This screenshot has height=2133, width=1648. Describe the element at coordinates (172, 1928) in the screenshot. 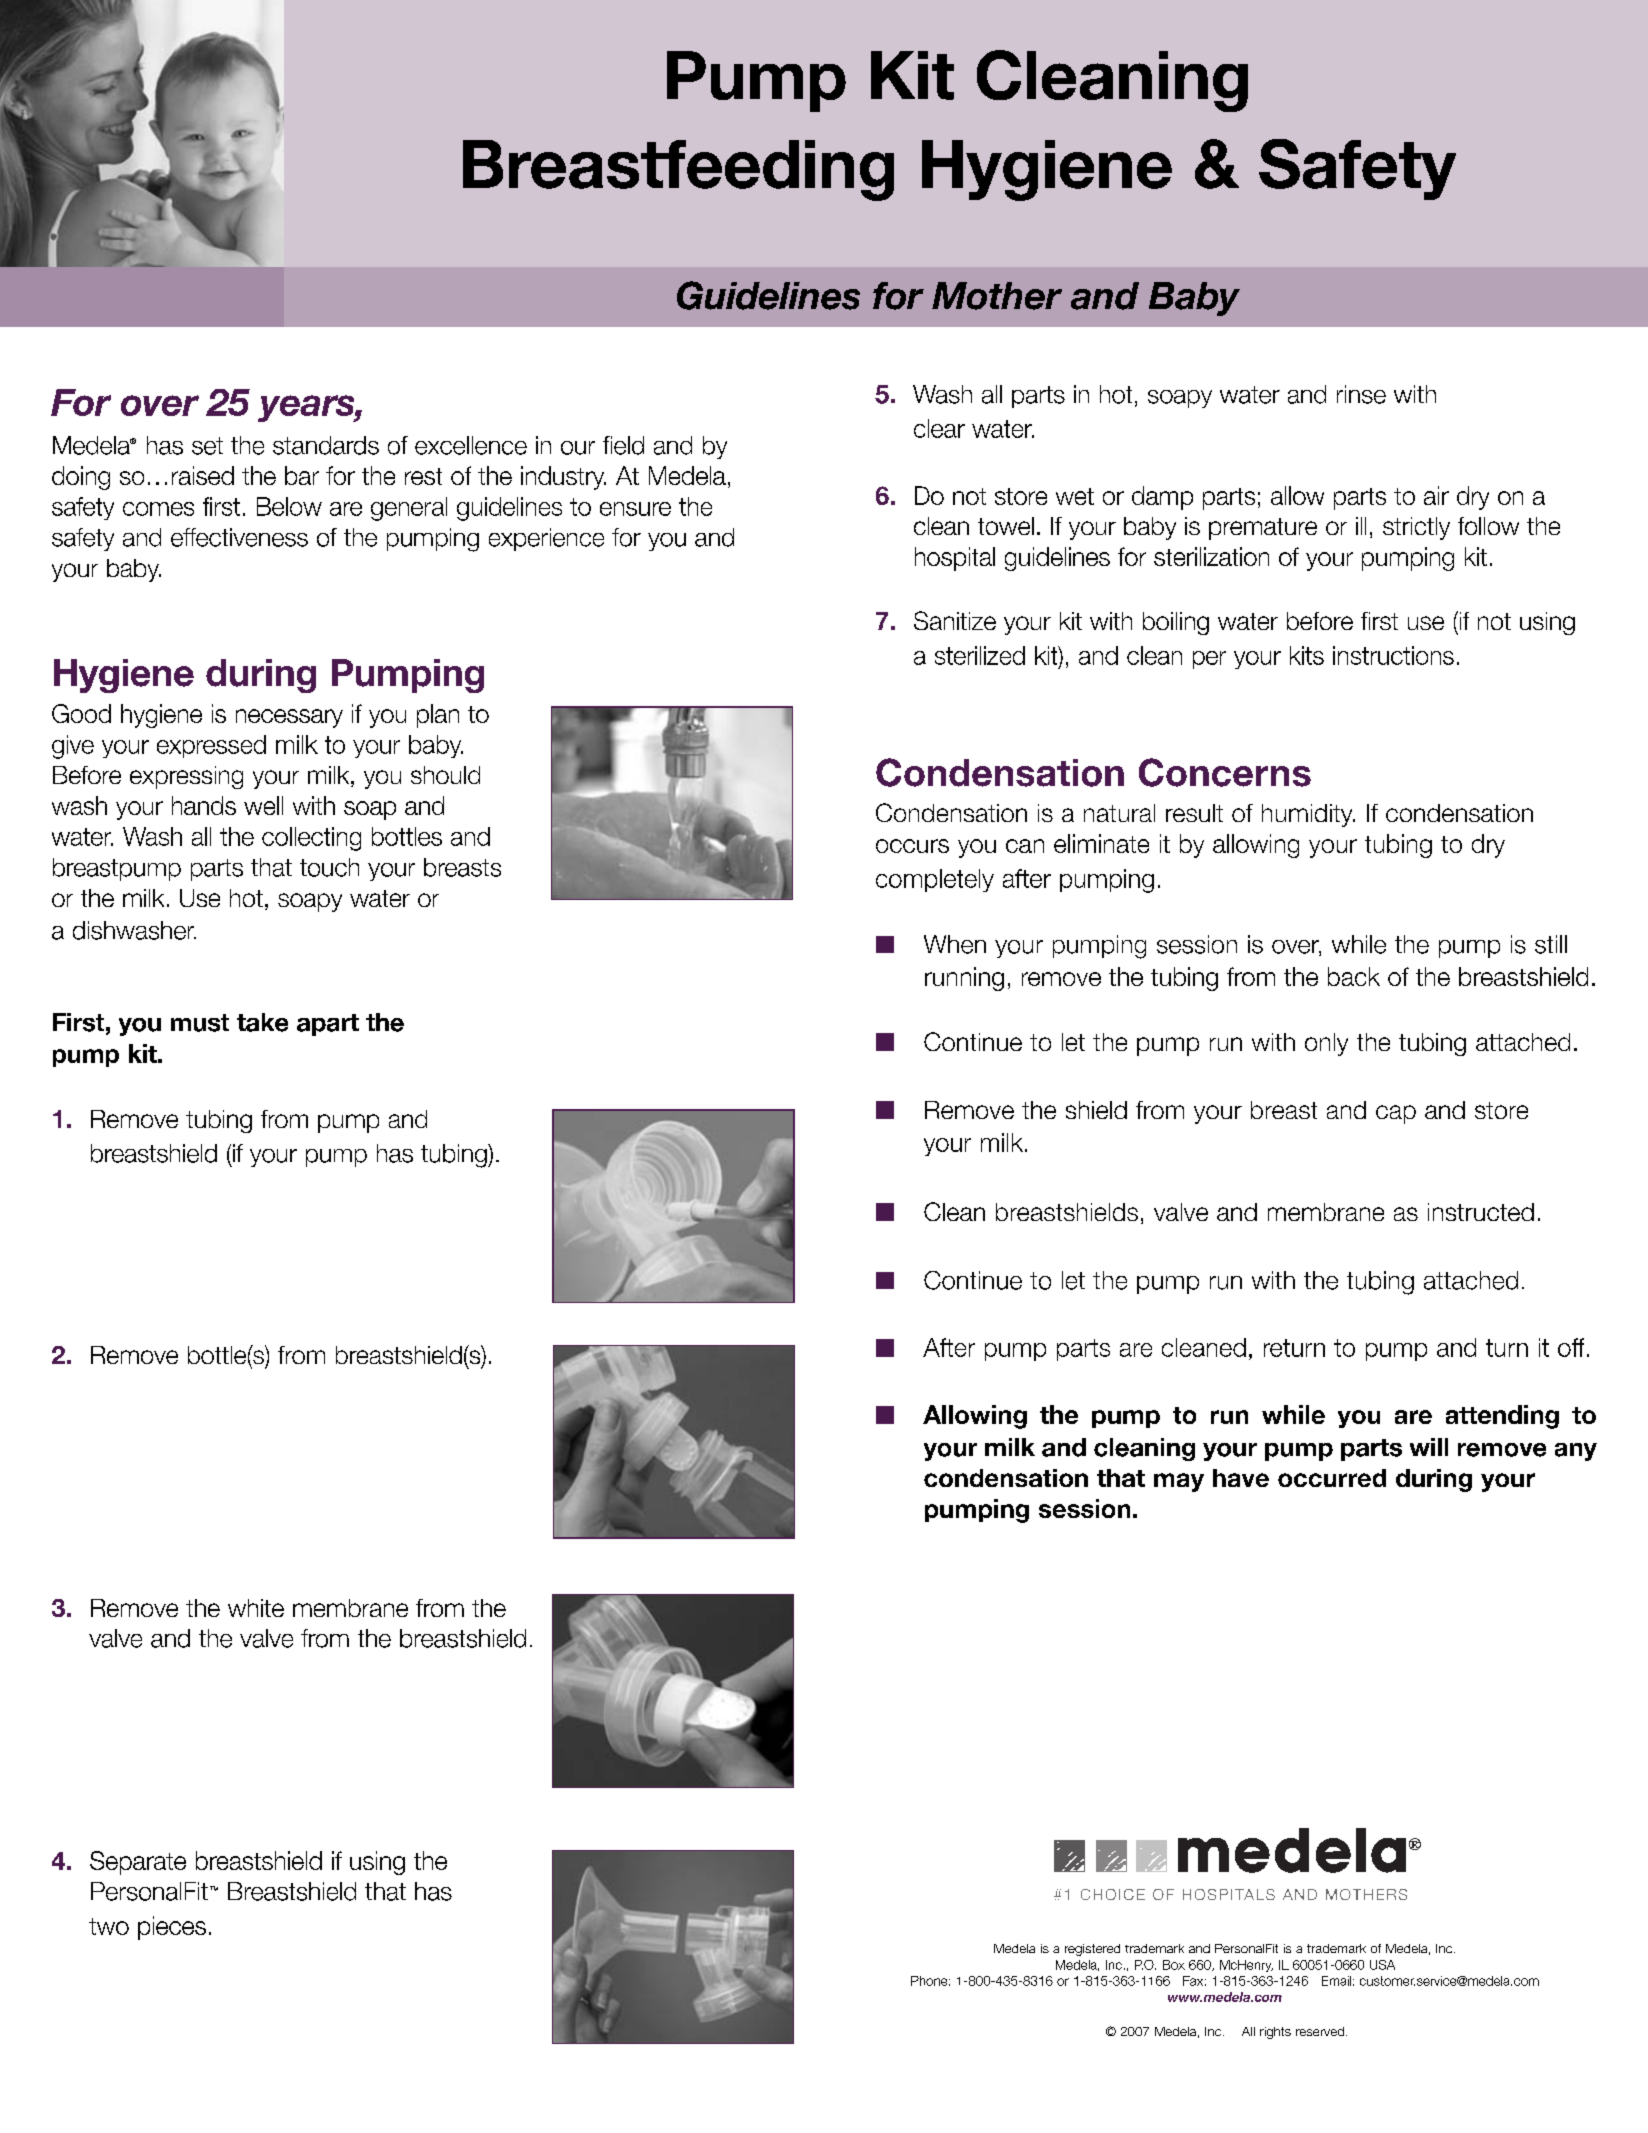

I see `pieces` at that location.
